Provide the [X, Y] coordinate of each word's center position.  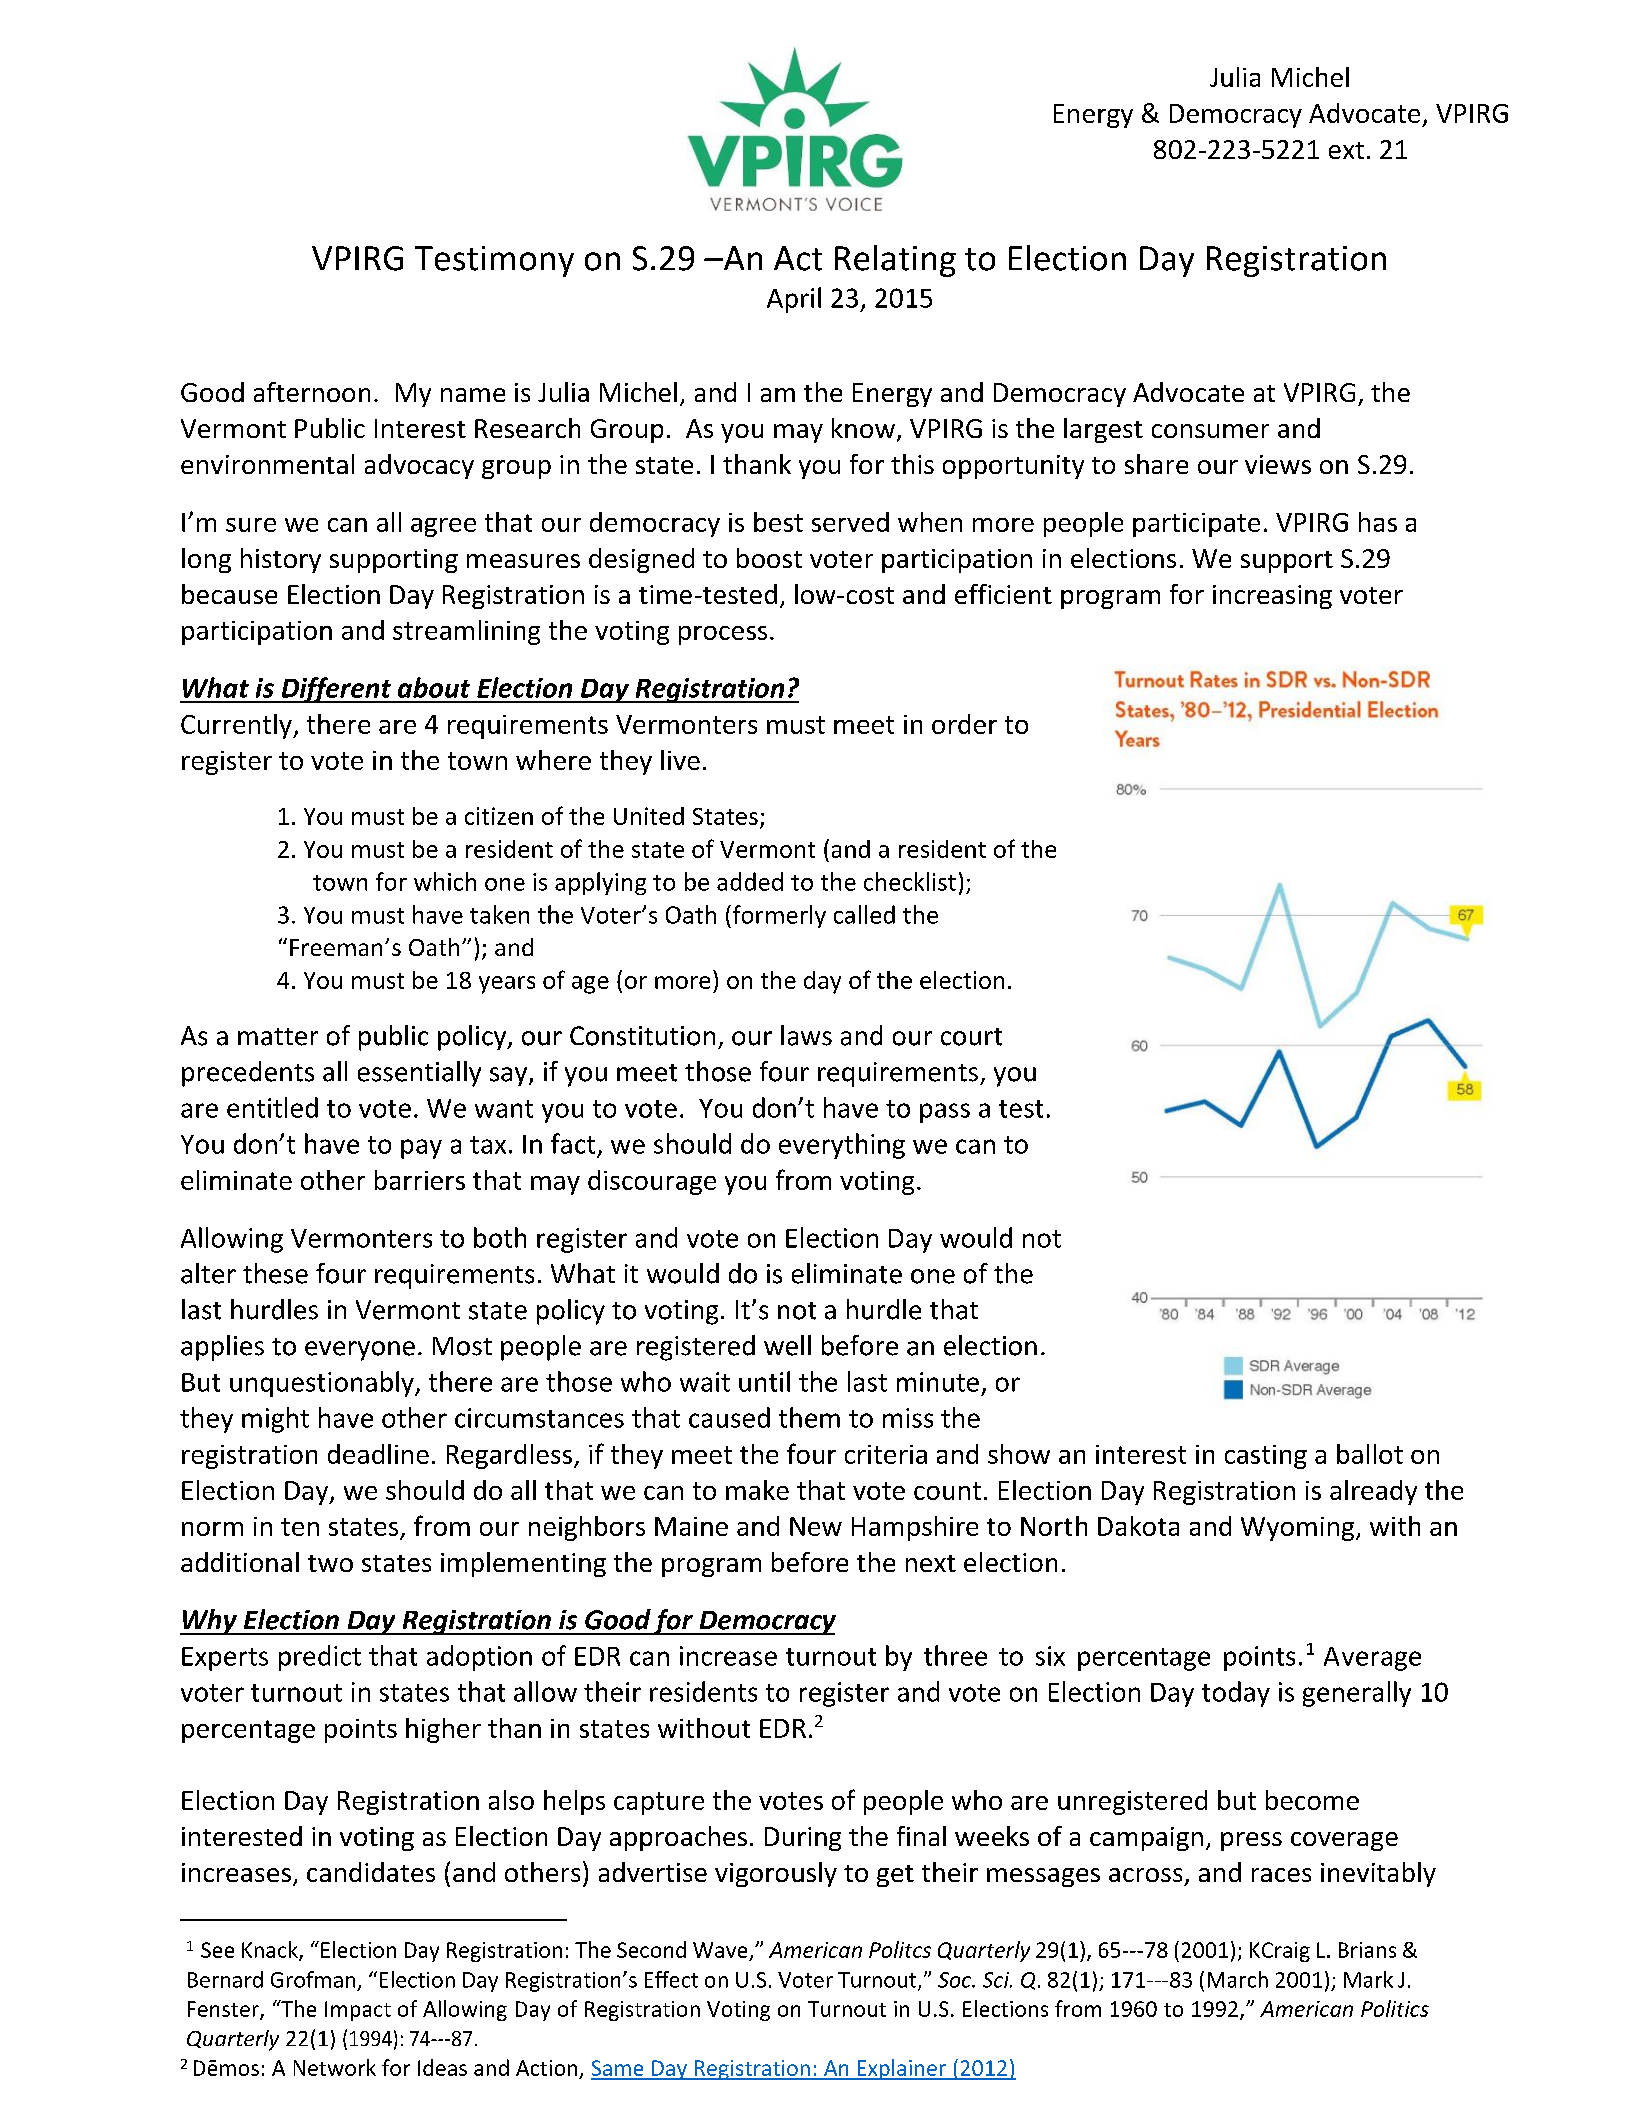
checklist [910, 881]
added [750, 881]
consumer [1210, 431]
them [809, 1417]
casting [1266, 1457]
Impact [358, 2011]
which [445, 881]
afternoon [312, 392]
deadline [378, 1454]
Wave [720, 1950]
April [794, 300]
